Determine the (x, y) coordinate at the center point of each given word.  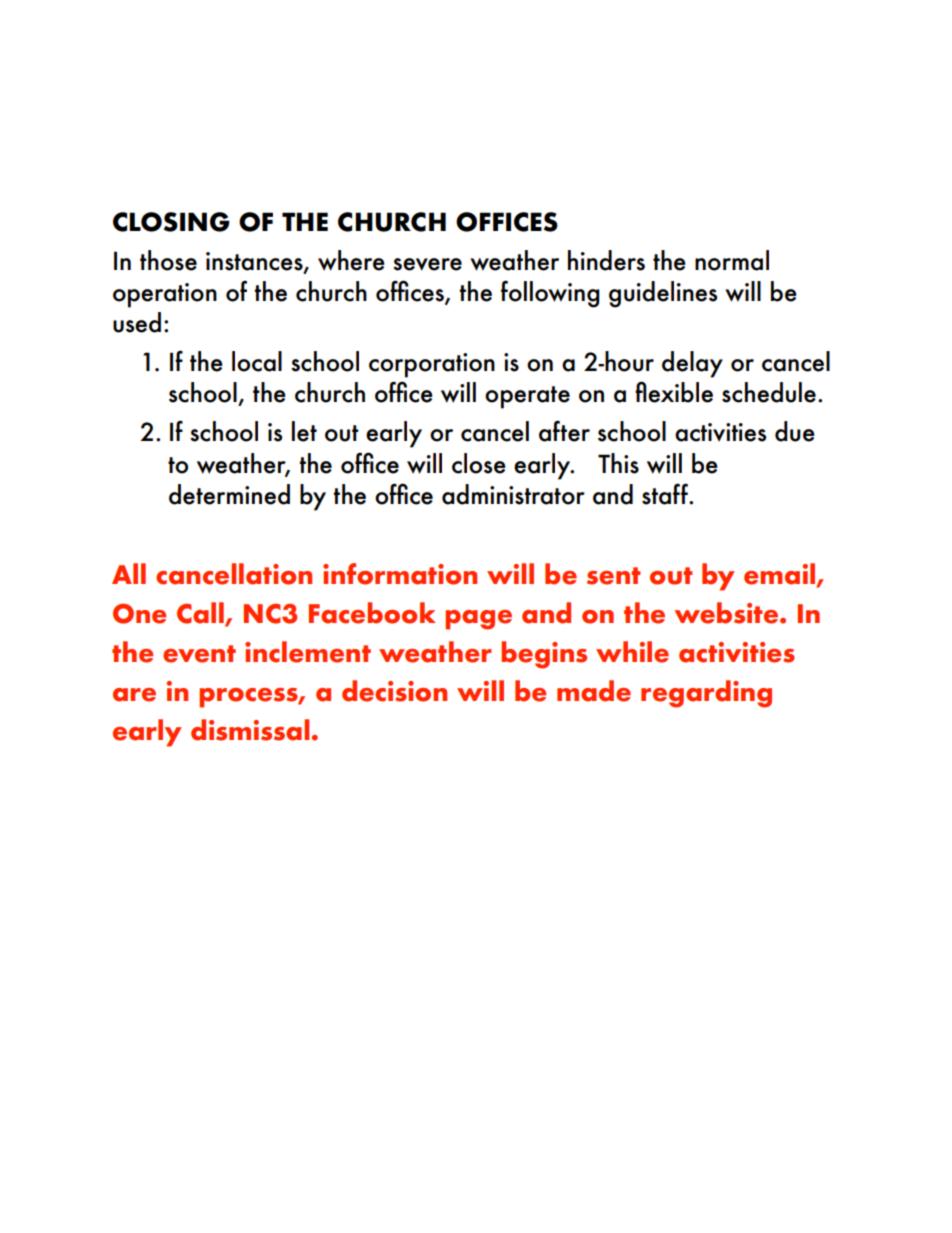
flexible (674, 392)
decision (394, 691)
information (400, 574)
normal (732, 260)
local (257, 361)
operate (527, 397)
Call (201, 614)
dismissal (250, 730)
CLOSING (171, 222)
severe (427, 264)
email (781, 575)
